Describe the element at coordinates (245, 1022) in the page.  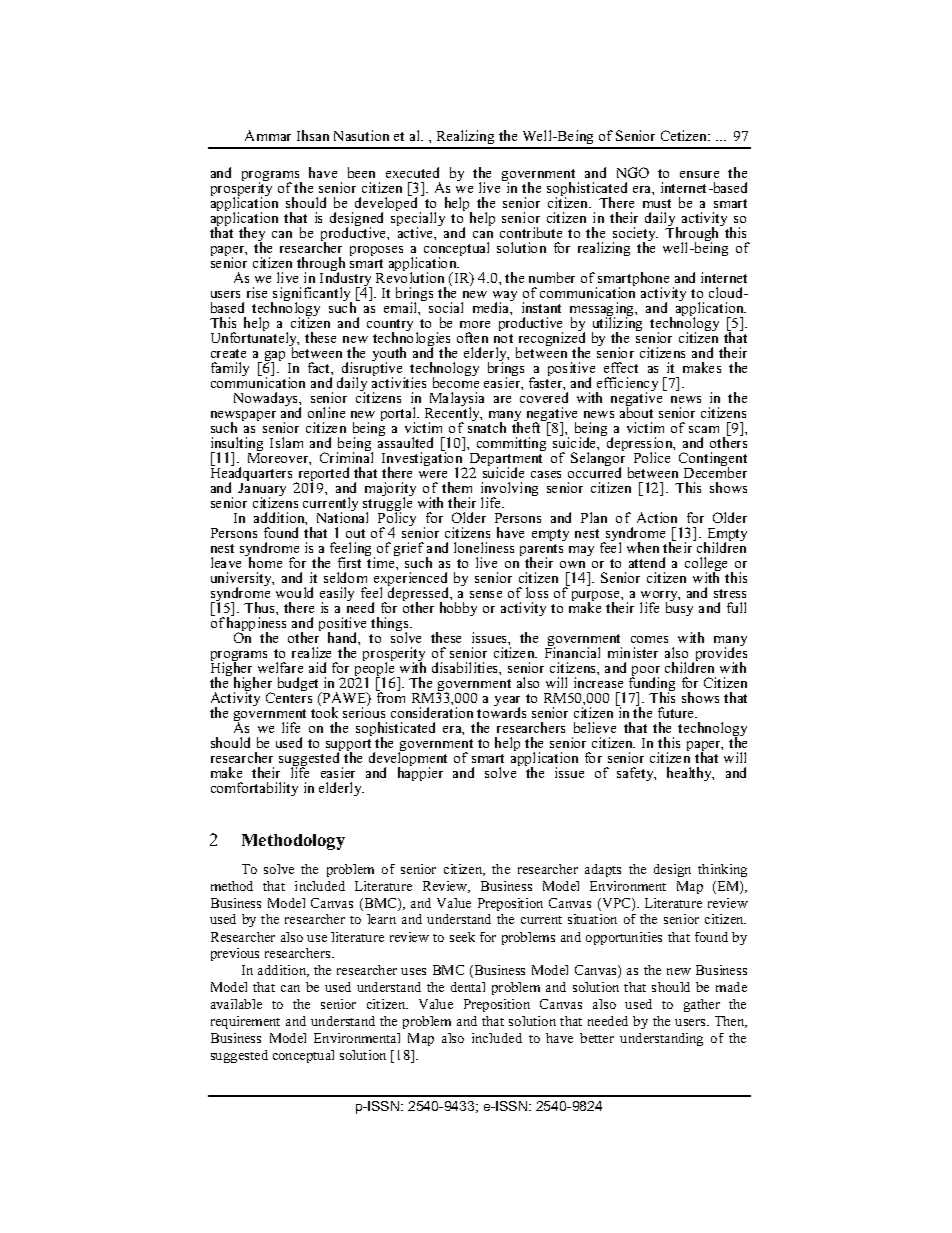
I see `requirement` at that location.
